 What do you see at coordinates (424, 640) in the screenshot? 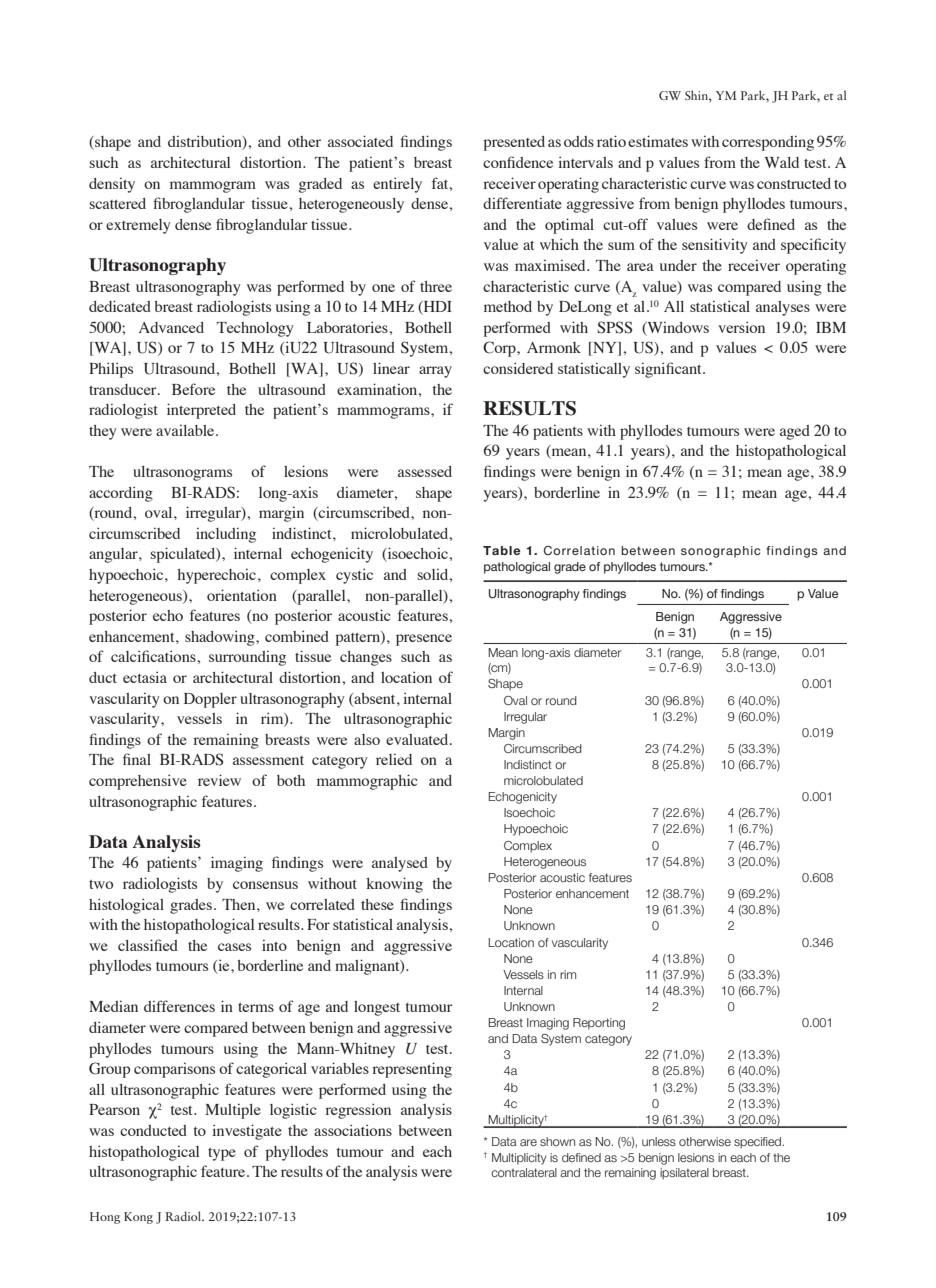
I see `presence` at bounding box center [424, 640].
